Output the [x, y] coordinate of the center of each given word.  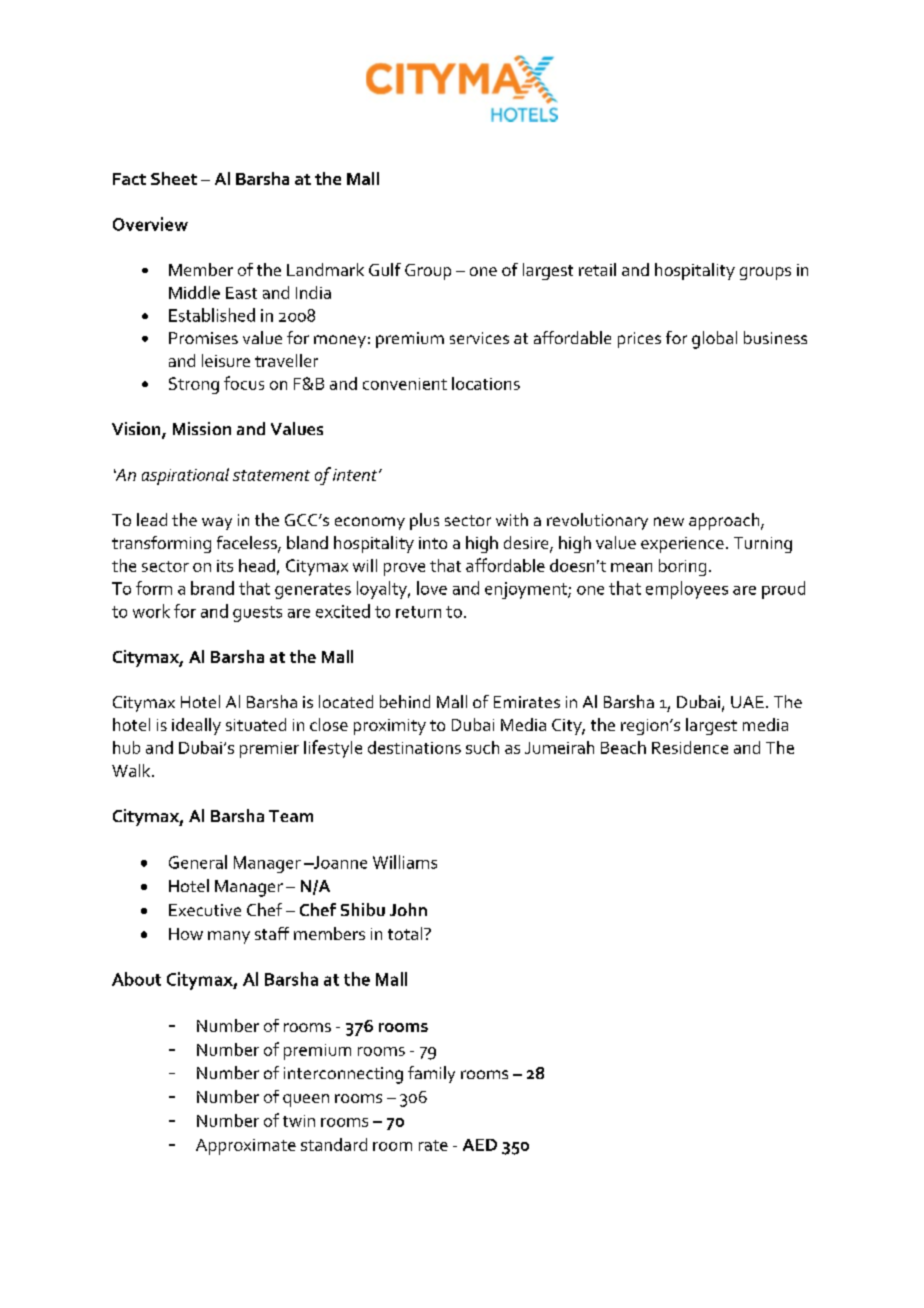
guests [257, 614]
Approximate [246, 1147]
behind [405, 701]
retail [597, 269]
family [431, 1074]
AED [480, 1145]
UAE [747, 702]
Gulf [385, 269]
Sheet [174, 178]
